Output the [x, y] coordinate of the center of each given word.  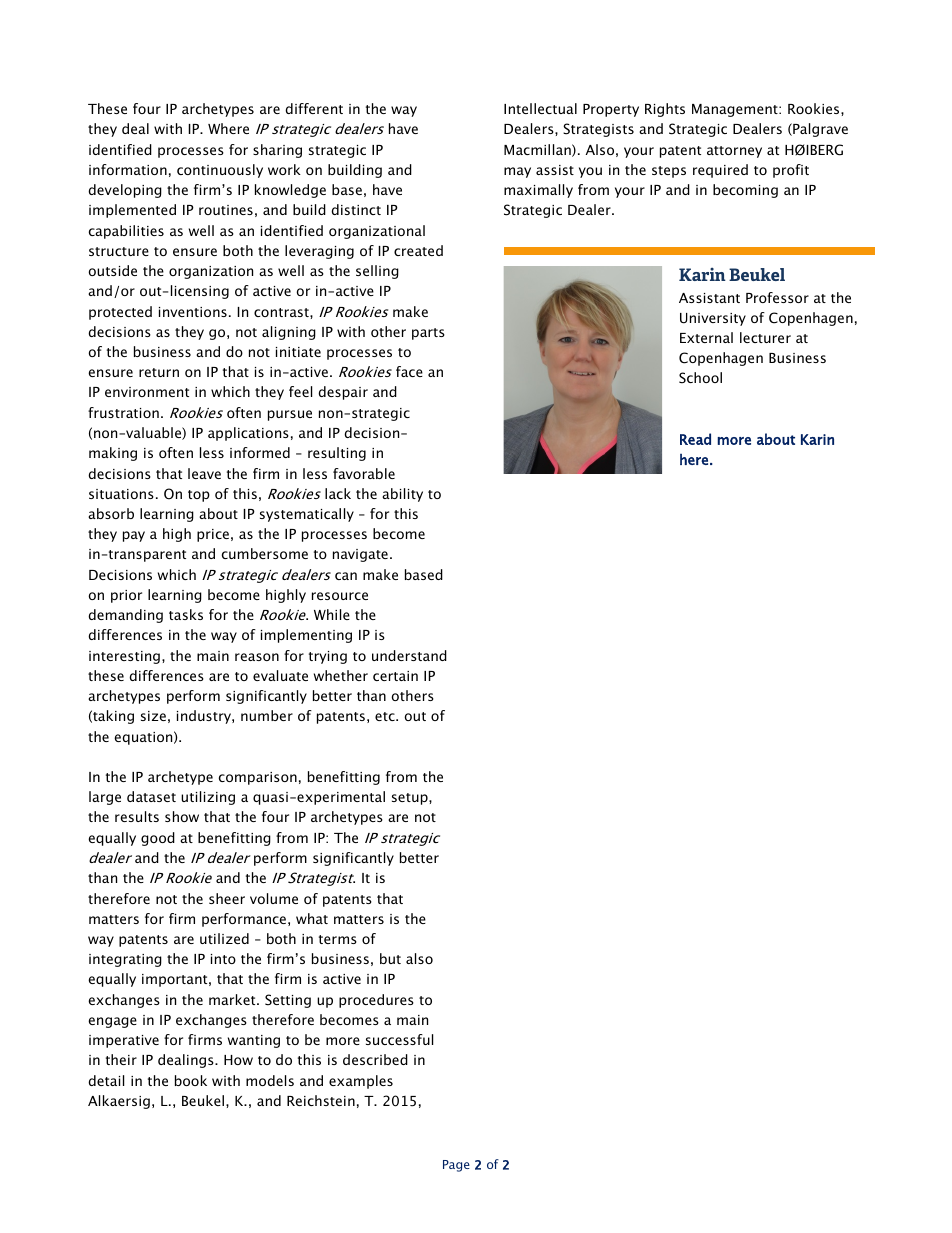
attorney [734, 152]
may [517, 172]
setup [411, 799]
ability [402, 495]
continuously [220, 171]
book [191, 1080]
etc [386, 716]
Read [695, 439]
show [182, 816]
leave [204, 473]
